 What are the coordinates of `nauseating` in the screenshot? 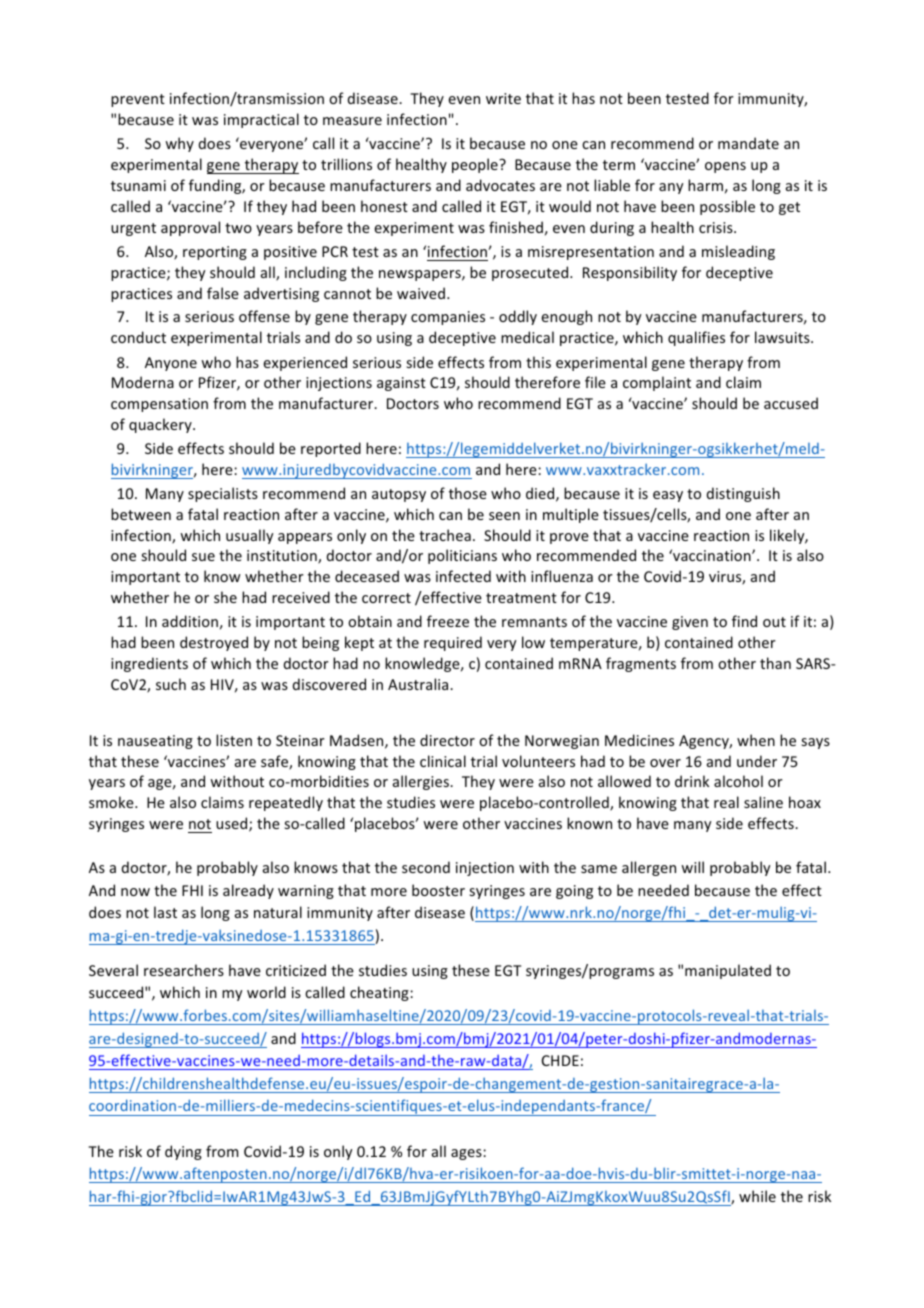 It's located at (155, 742).
